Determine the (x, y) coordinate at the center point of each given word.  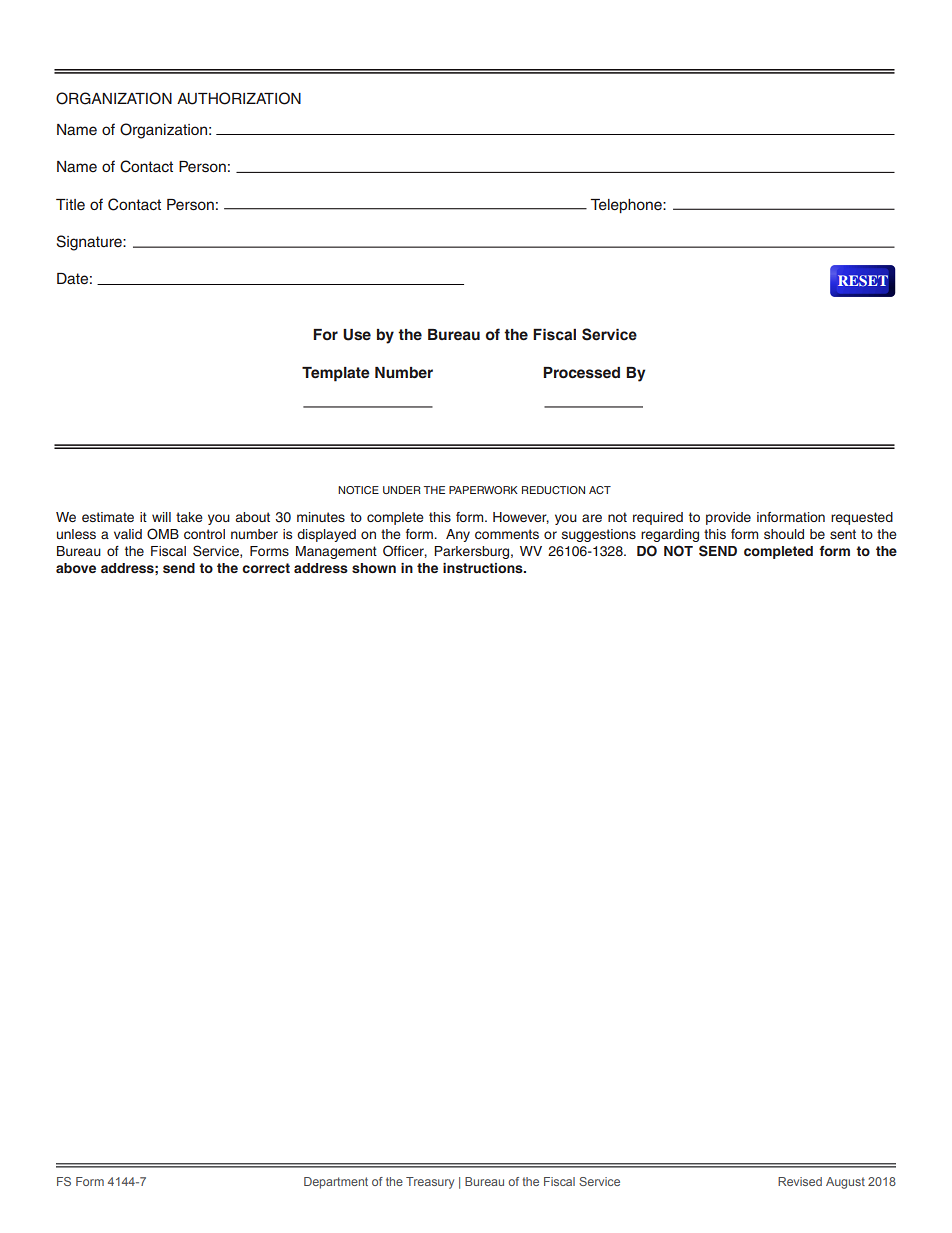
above (76, 568)
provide (728, 518)
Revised (800, 1181)
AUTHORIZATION (239, 98)
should (784, 534)
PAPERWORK (483, 490)
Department (336, 1183)
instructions (484, 568)
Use (357, 335)
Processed (581, 373)
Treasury (430, 1183)
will (161, 517)
